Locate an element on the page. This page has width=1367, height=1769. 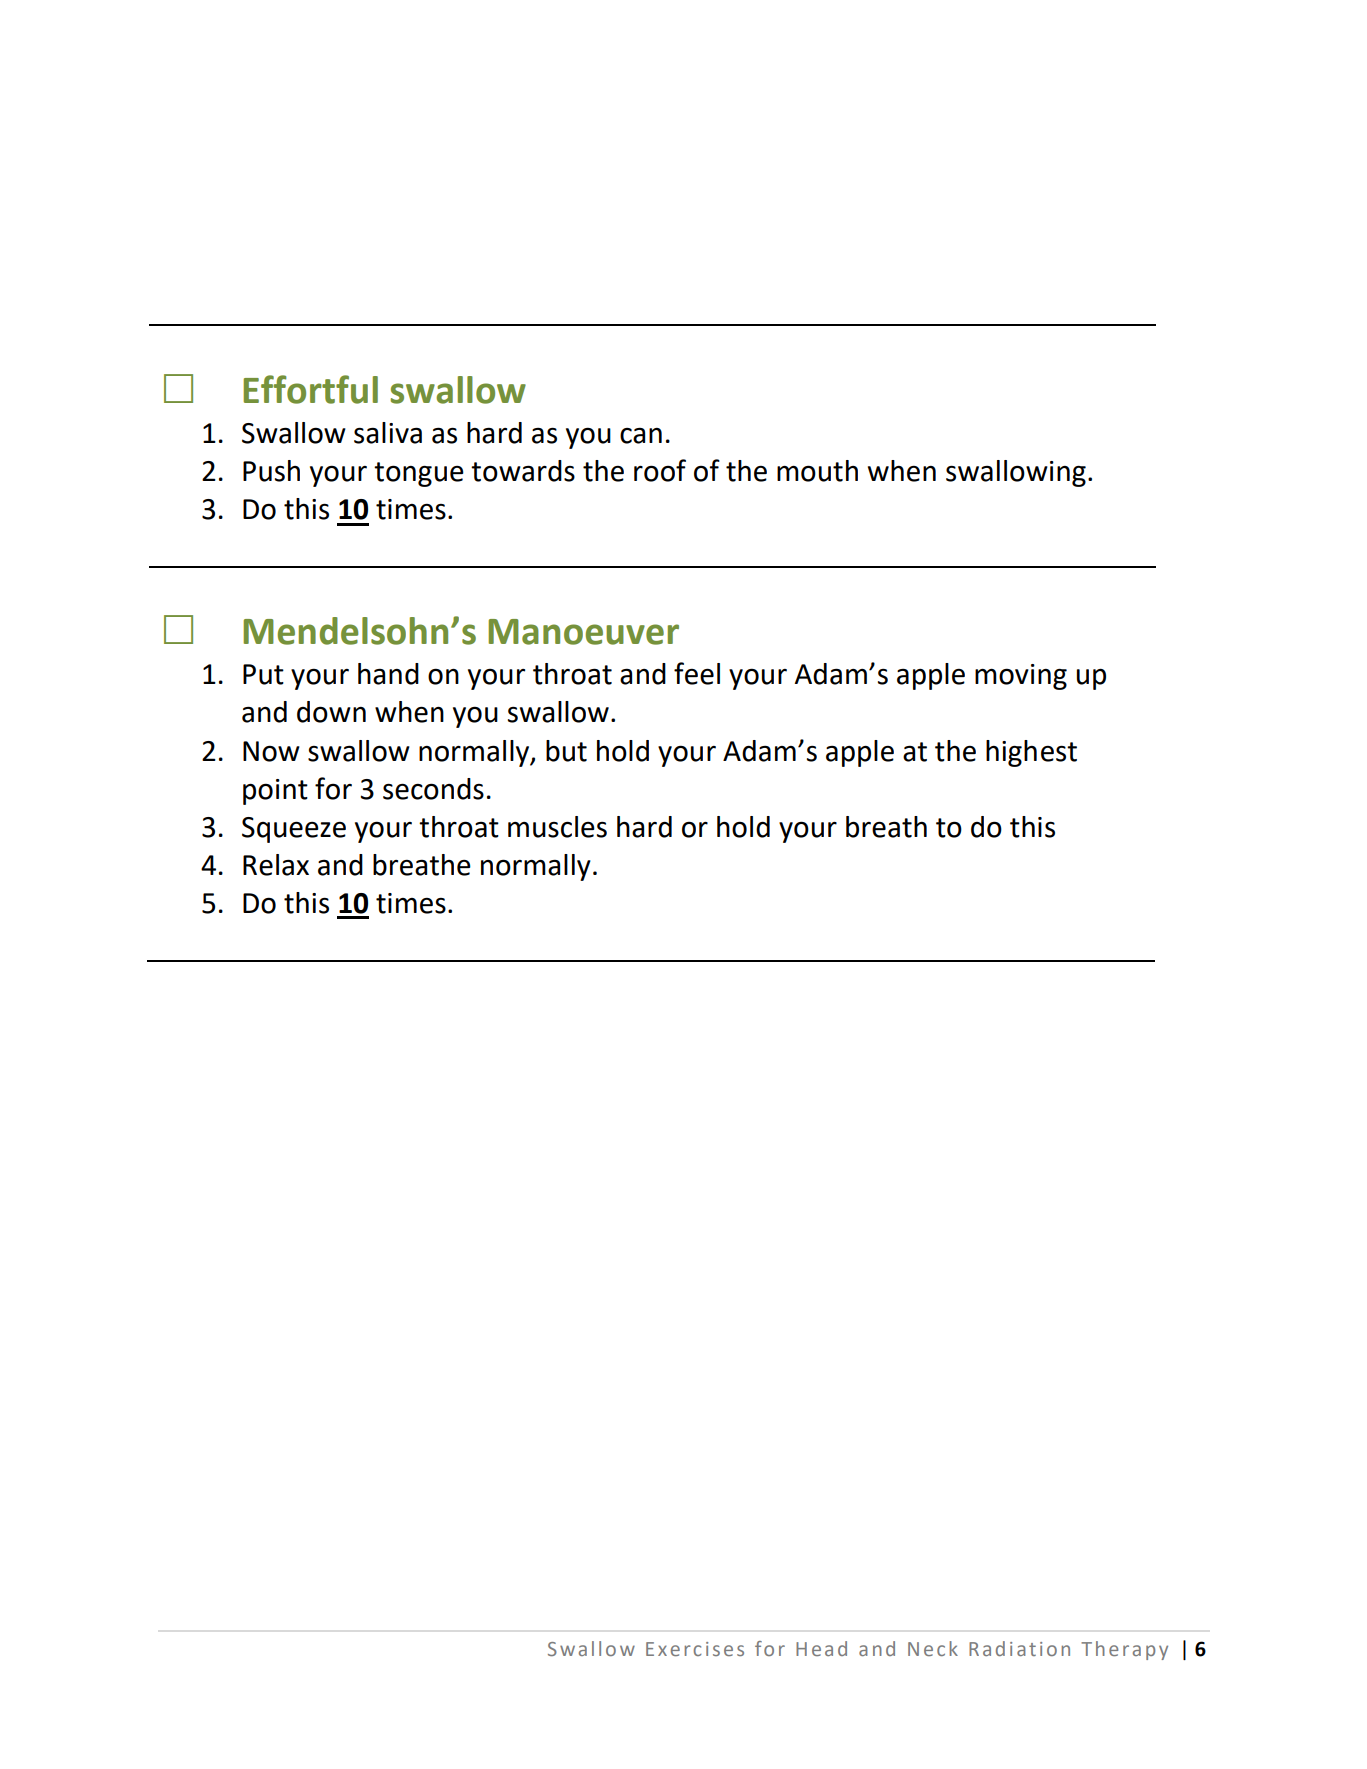
Squeeze is located at coordinates (294, 830).
